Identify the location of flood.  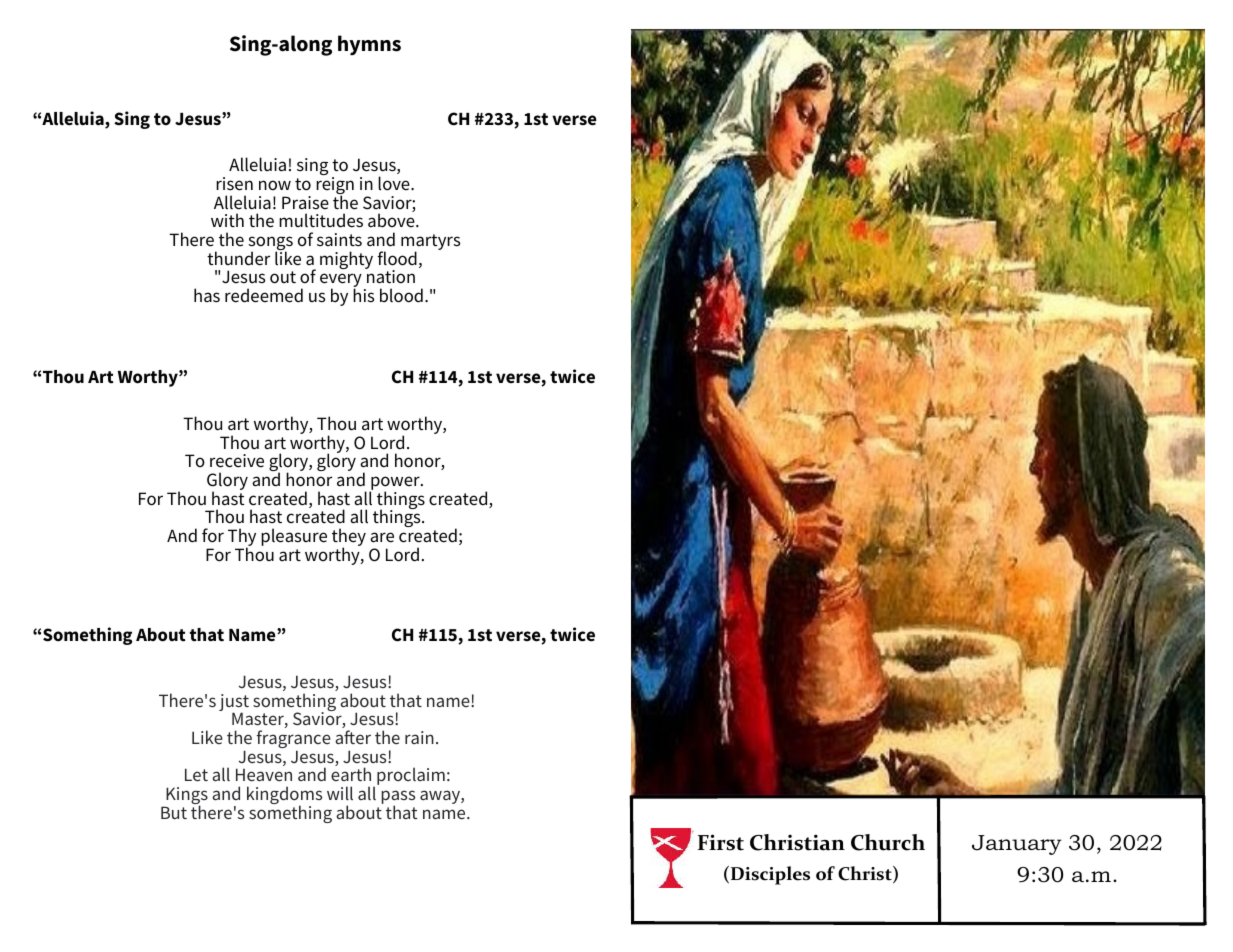
(397, 258).
